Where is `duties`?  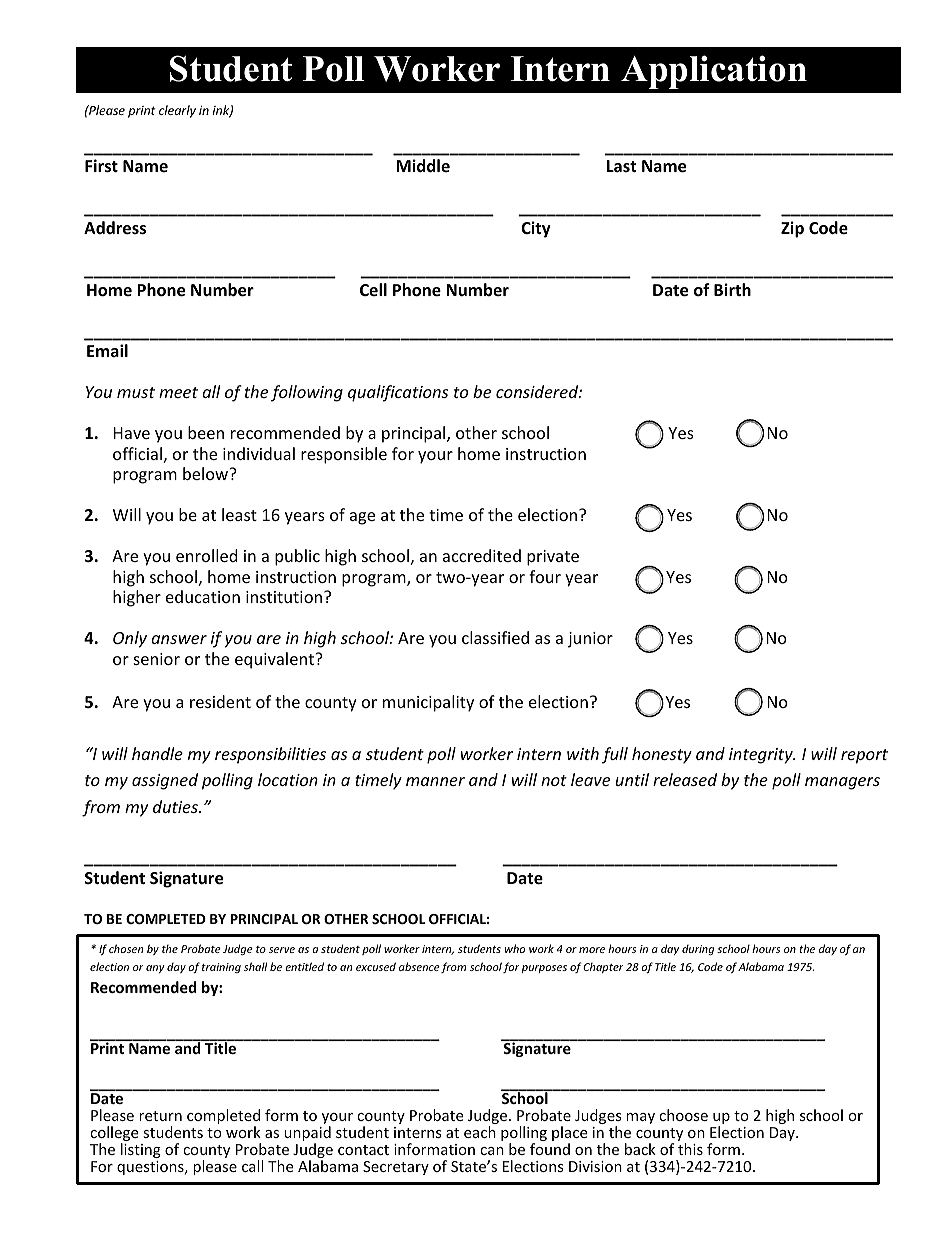
duties is located at coordinates (176, 806).
